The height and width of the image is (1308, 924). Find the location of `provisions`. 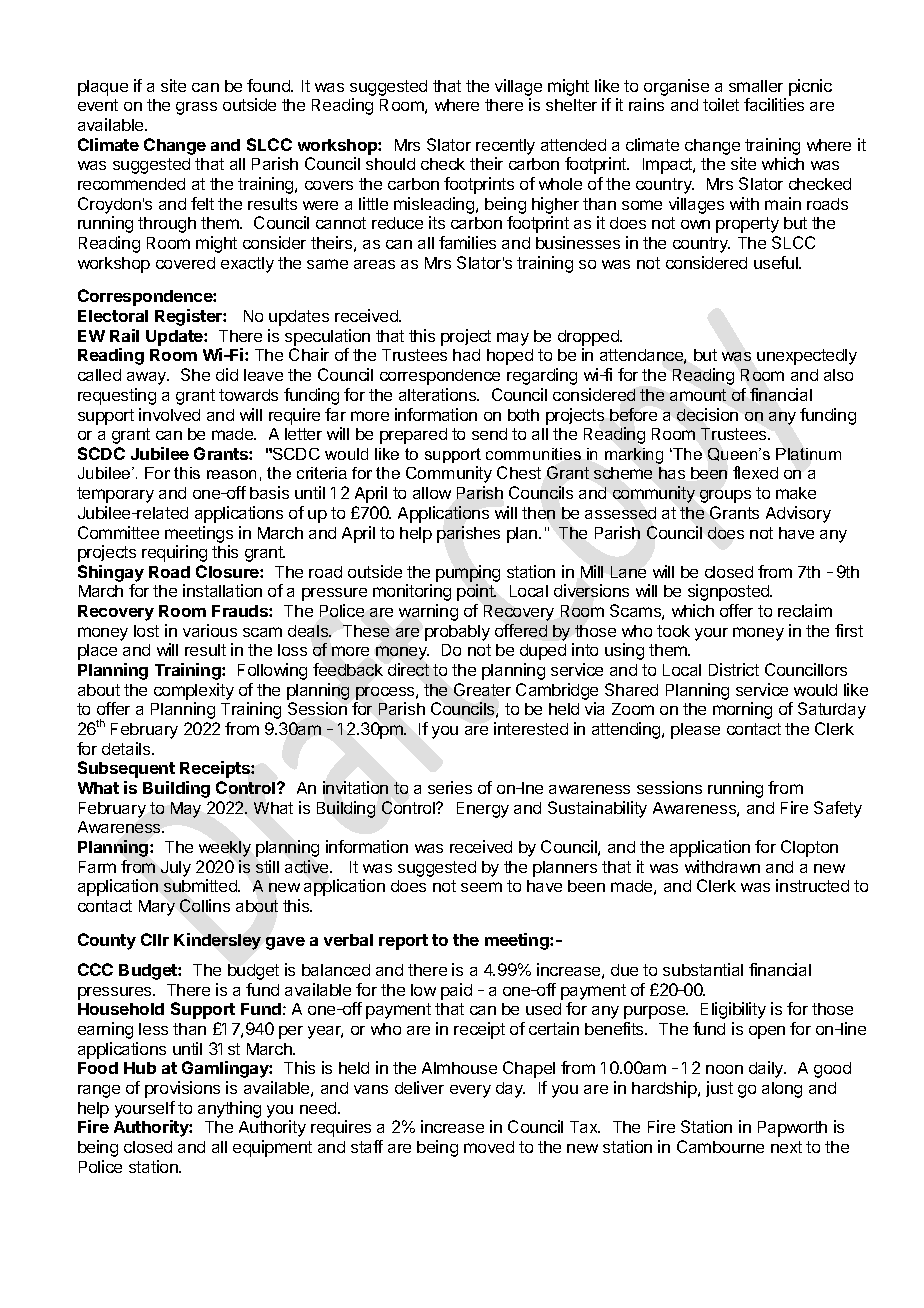

provisions is located at coordinates (182, 1089).
